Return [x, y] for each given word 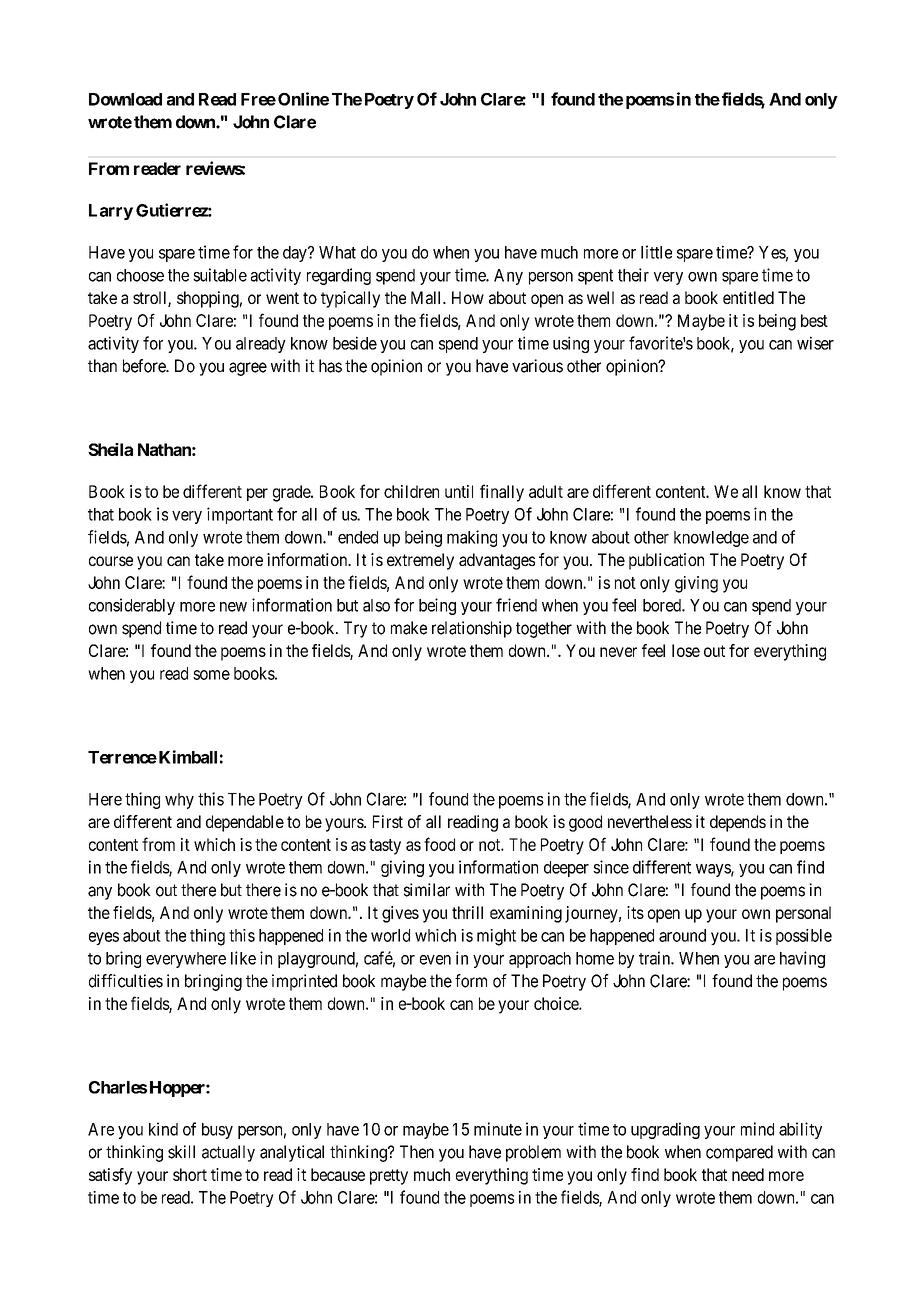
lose [686, 650]
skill [181, 1152]
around [682, 935]
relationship [472, 629]
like [243, 958]
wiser [815, 343]
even [435, 960]
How [468, 297]
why [179, 801]
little [656, 252]
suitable [220, 275]
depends [738, 823]
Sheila [110, 449]
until [459, 491]
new [233, 607]
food [439, 844]
